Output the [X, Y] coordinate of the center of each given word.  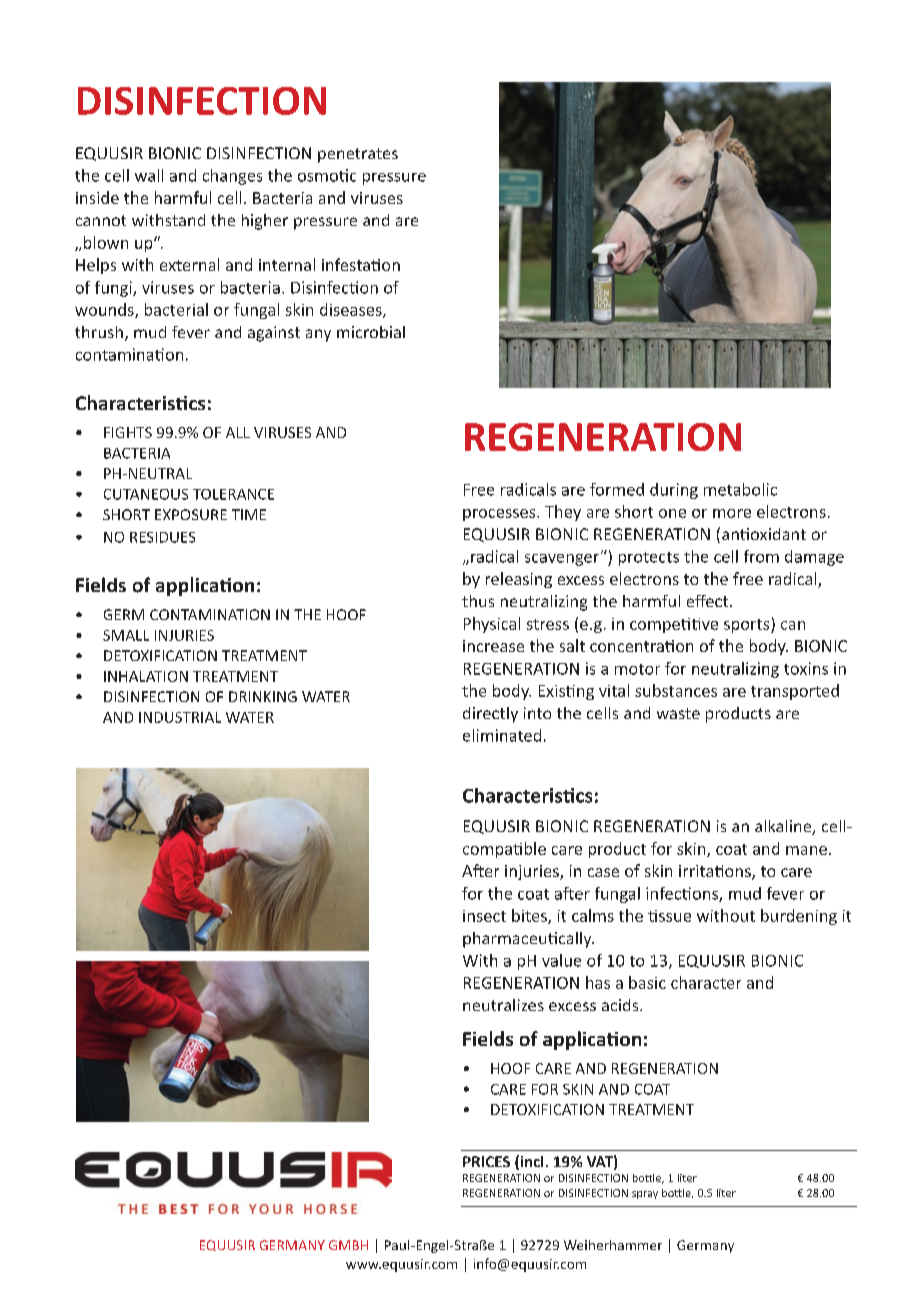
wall [149, 175]
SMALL [126, 635]
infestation [361, 264]
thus [478, 601]
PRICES [486, 1161]
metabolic [740, 489]
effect [709, 601]
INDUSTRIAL [180, 717]
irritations [716, 872]
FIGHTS [128, 432]
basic [647, 982]
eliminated [502, 735]
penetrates [358, 155]
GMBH [348, 1245]
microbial [371, 332]
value [561, 960]
